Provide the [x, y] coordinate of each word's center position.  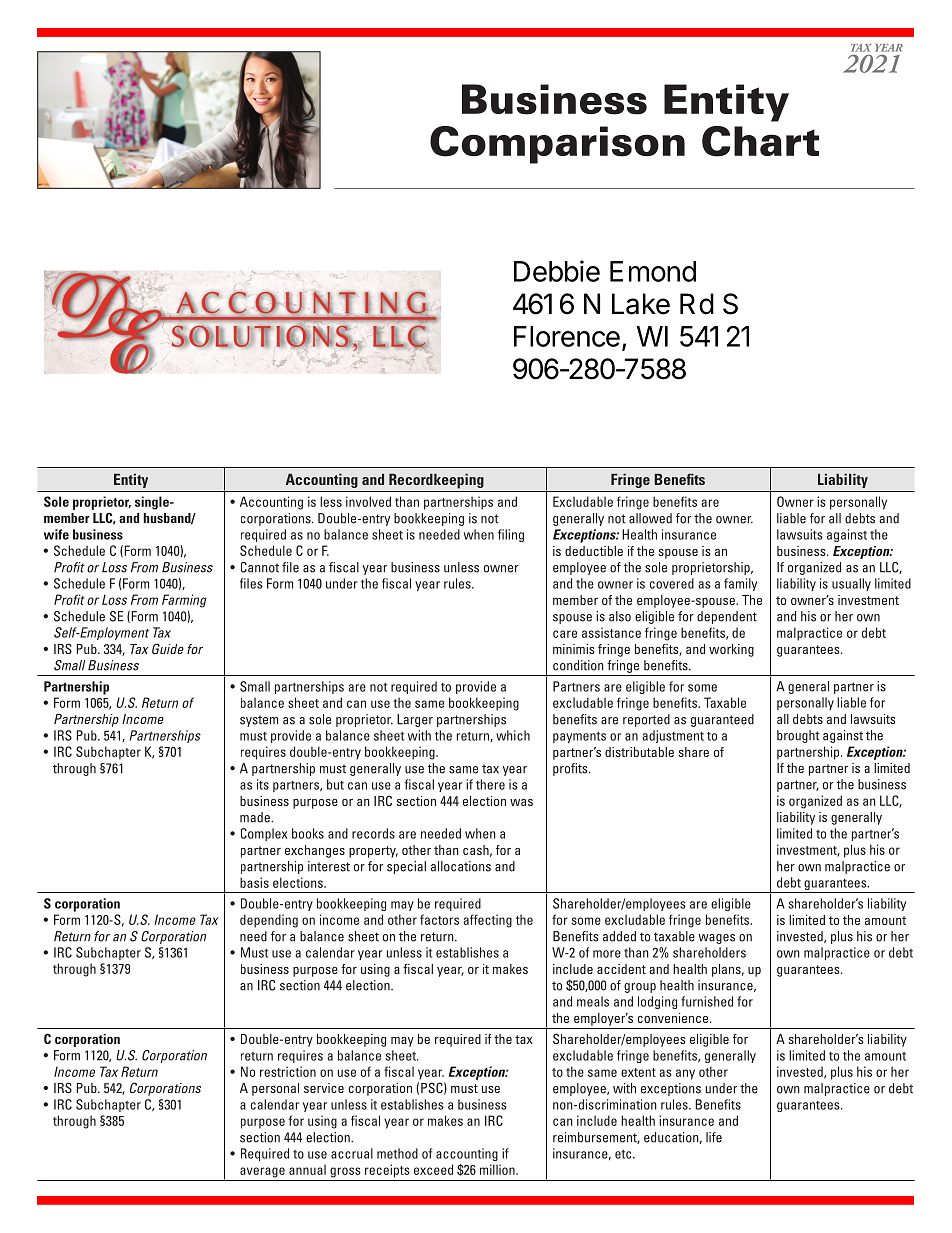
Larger [415, 720]
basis [254, 882]
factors [439, 919]
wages [716, 939]
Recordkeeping [436, 481]
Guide [168, 648]
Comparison [557, 145]
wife [56, 534]
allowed [650, 518]
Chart [760, 141]
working [731, 650]
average [262, 1172]
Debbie [557, 271]
